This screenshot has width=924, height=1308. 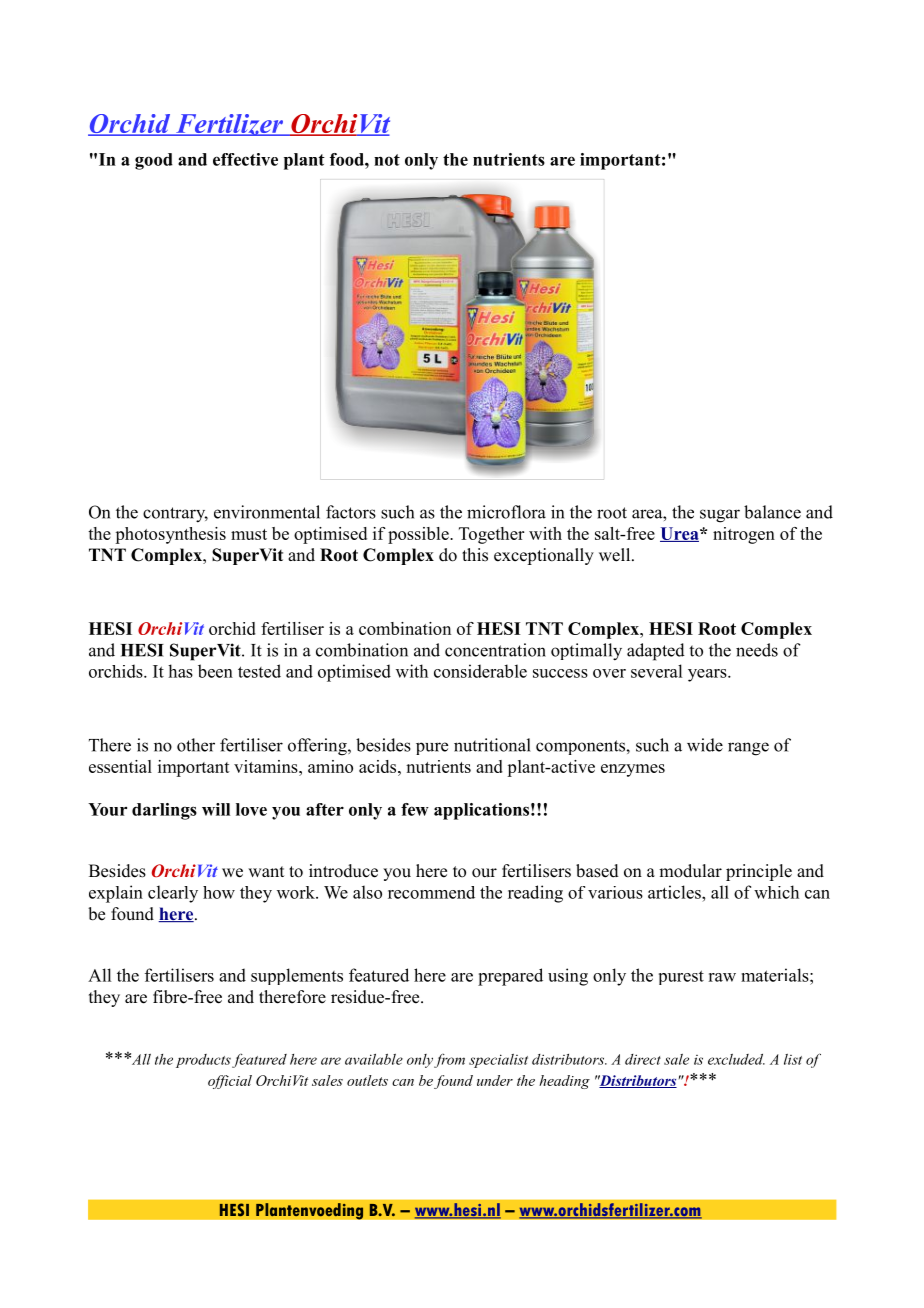 What do you see at coordinates (449, 1061) in the screenshot?
I see `from` at bounding box center [449, 1061].
